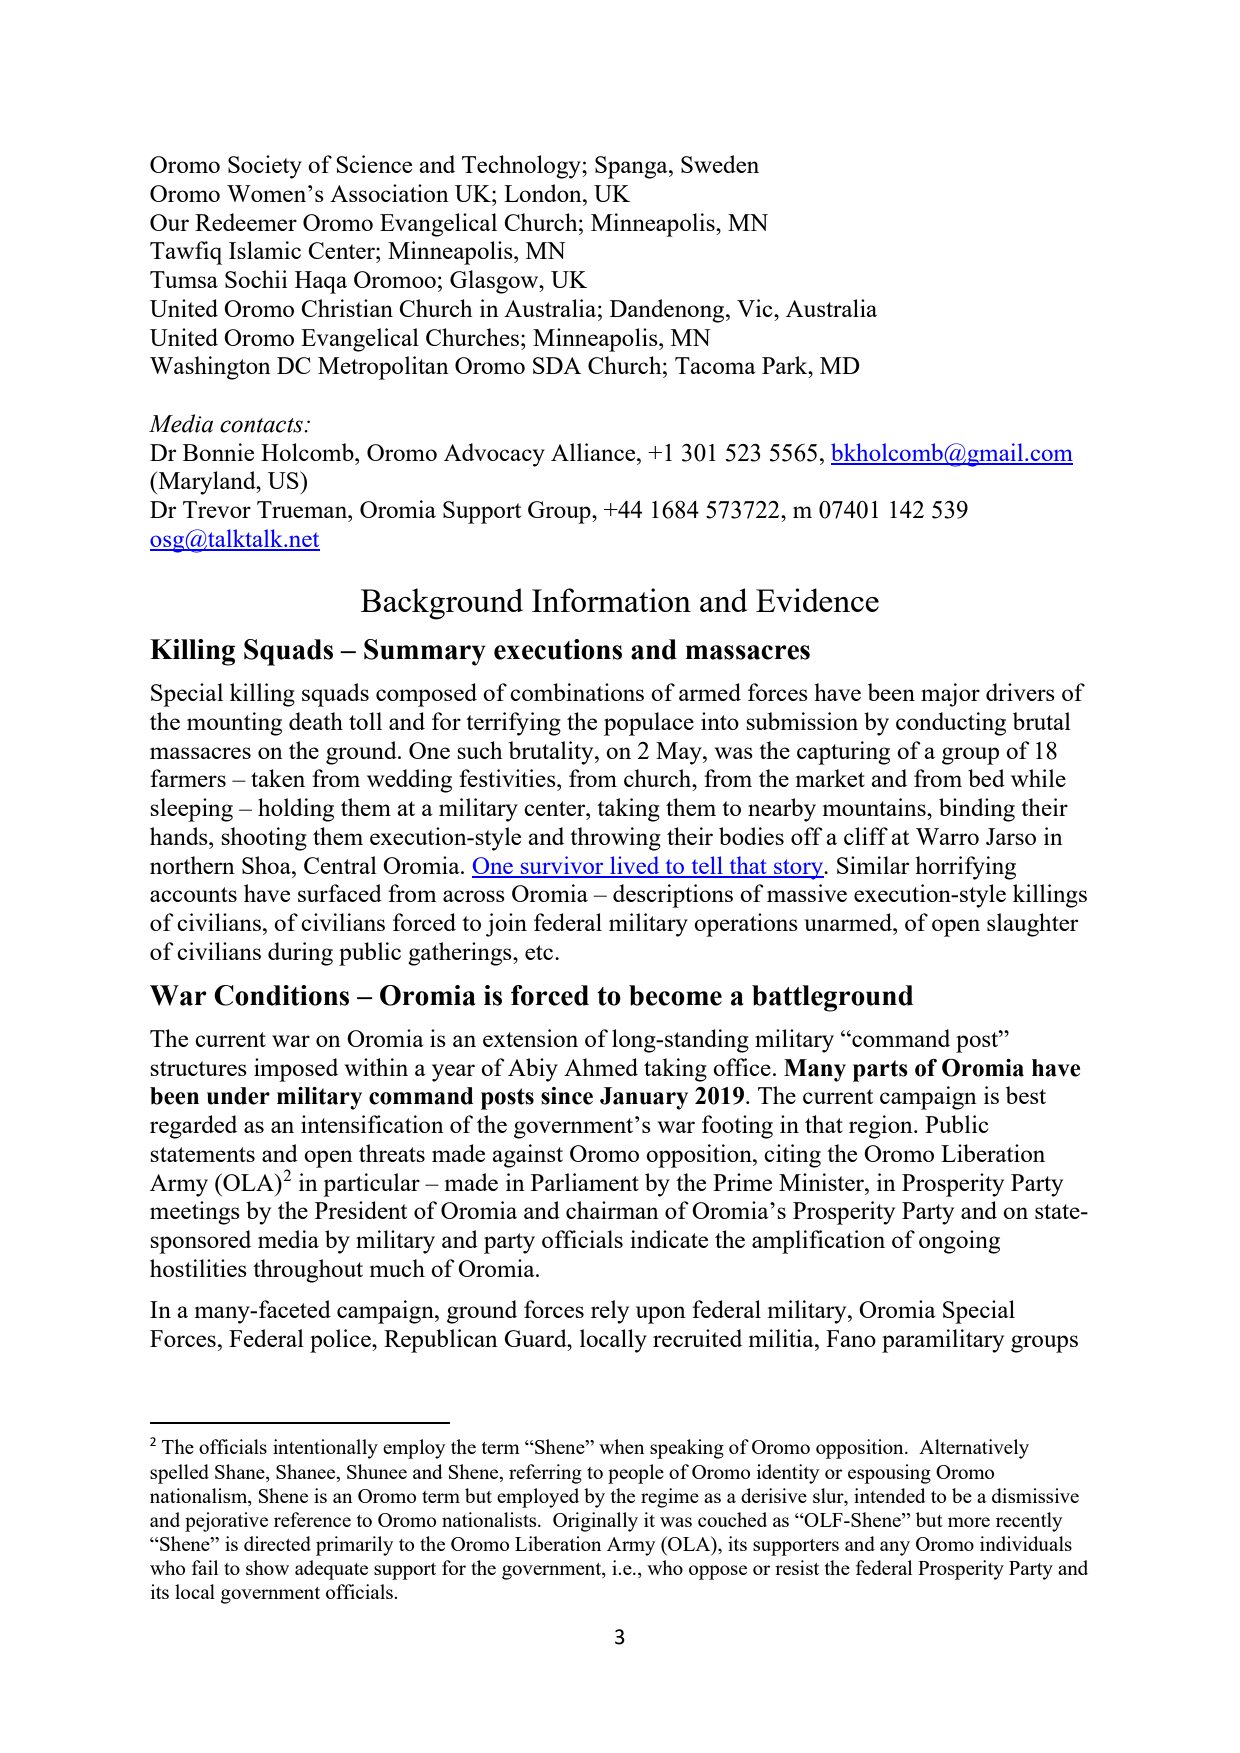 The image size is (1240, 1753). I want to click on chairman, so click(612, 1210).
